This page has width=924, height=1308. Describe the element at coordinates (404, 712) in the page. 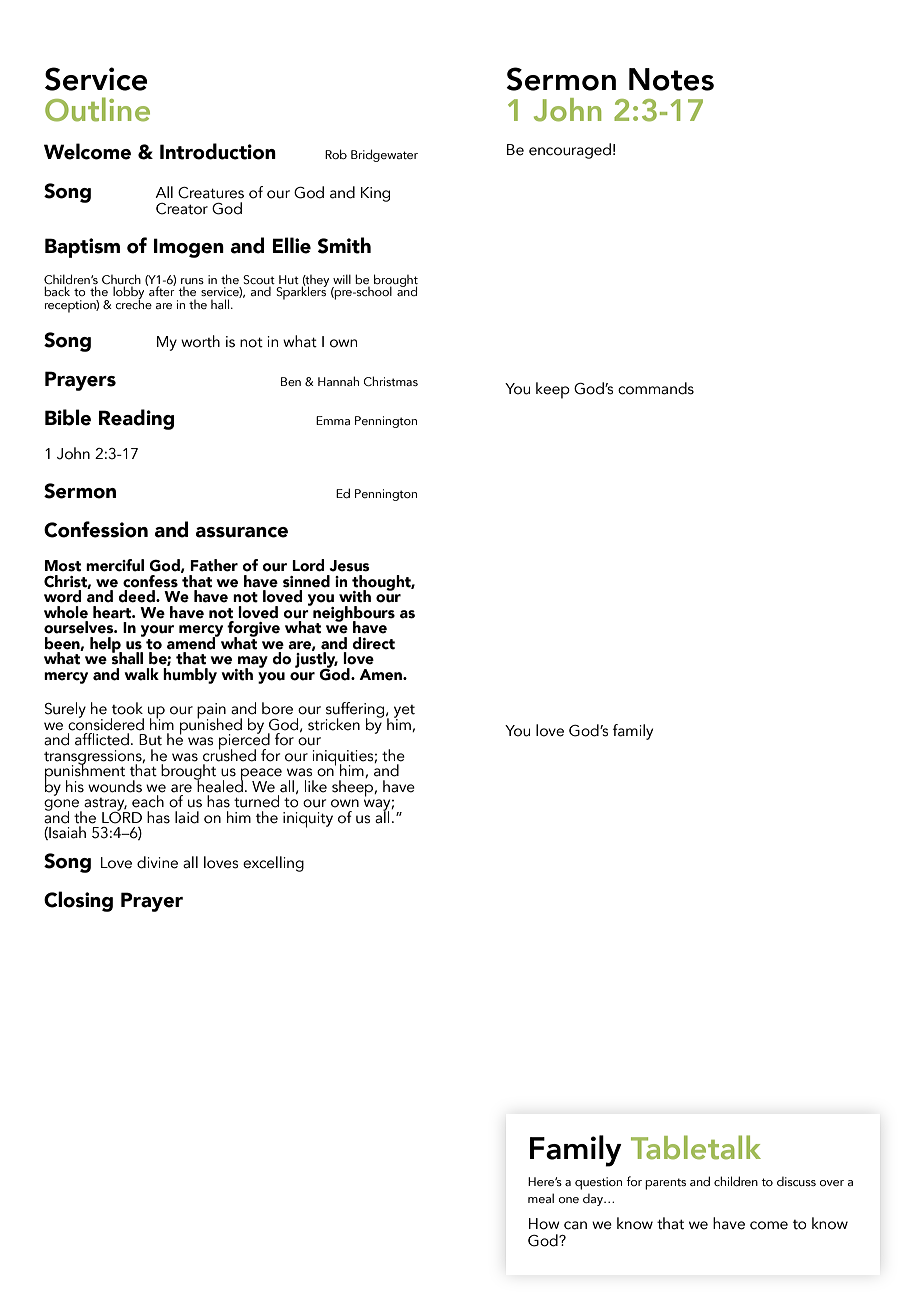

I see `yet` at that location.
